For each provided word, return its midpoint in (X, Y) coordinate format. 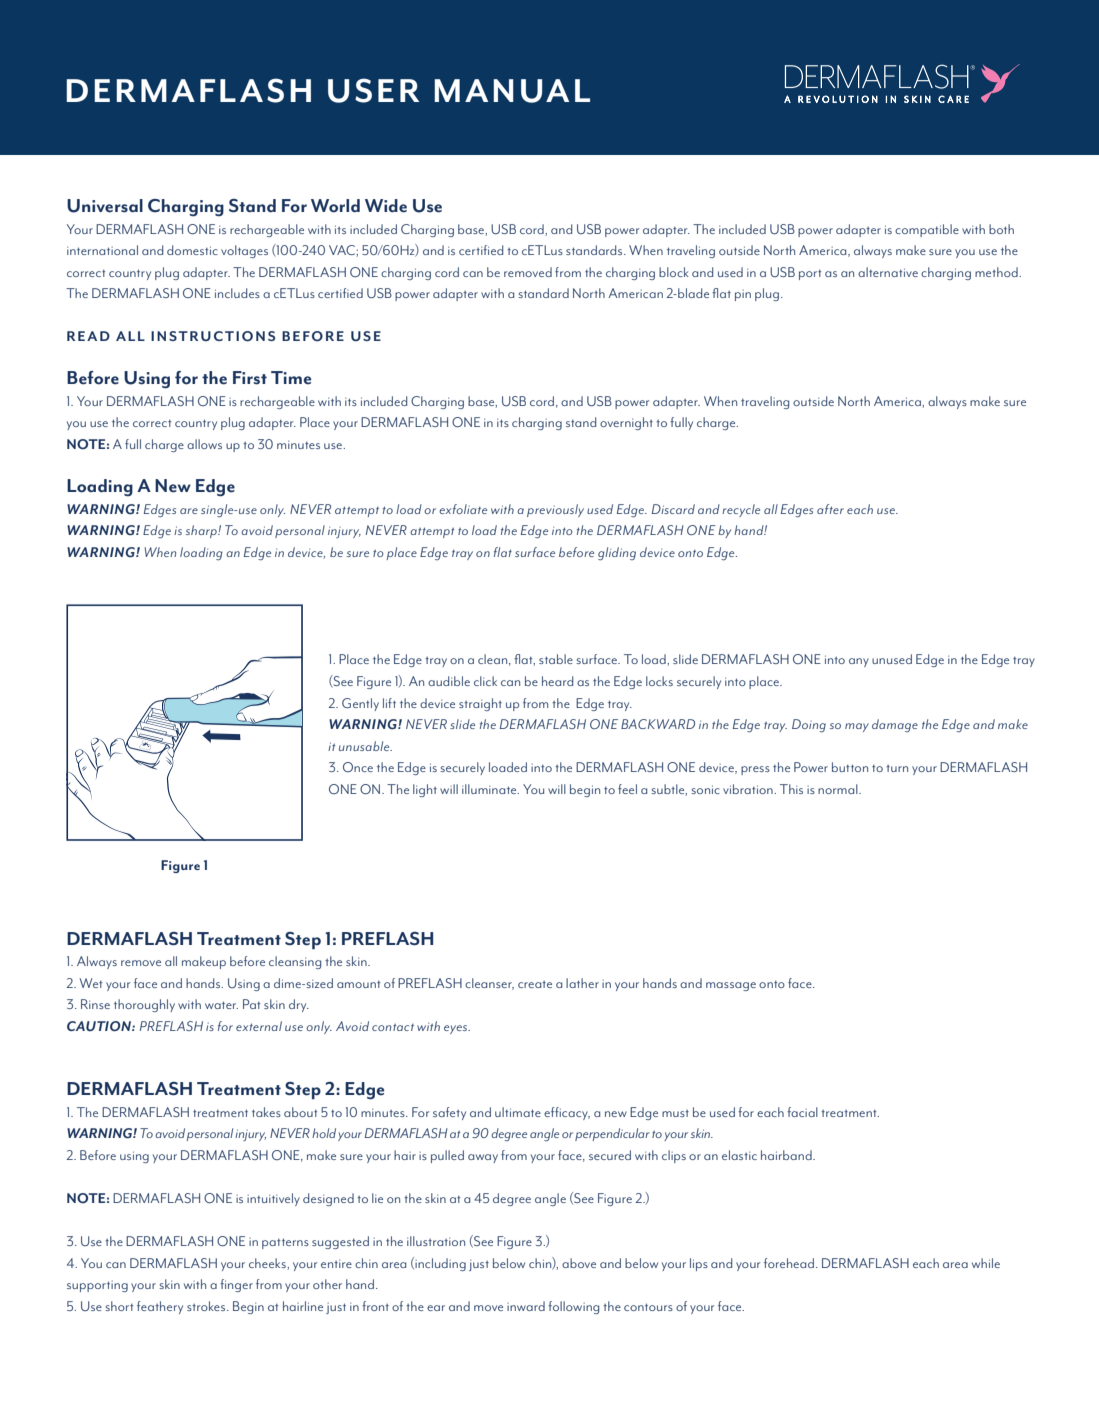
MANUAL (512, 91)
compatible (927, 230)
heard (557, 681)
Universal (105, 206)
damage (895, 725)
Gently (360, 704)
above (579, 1263)
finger (236, 1285)
